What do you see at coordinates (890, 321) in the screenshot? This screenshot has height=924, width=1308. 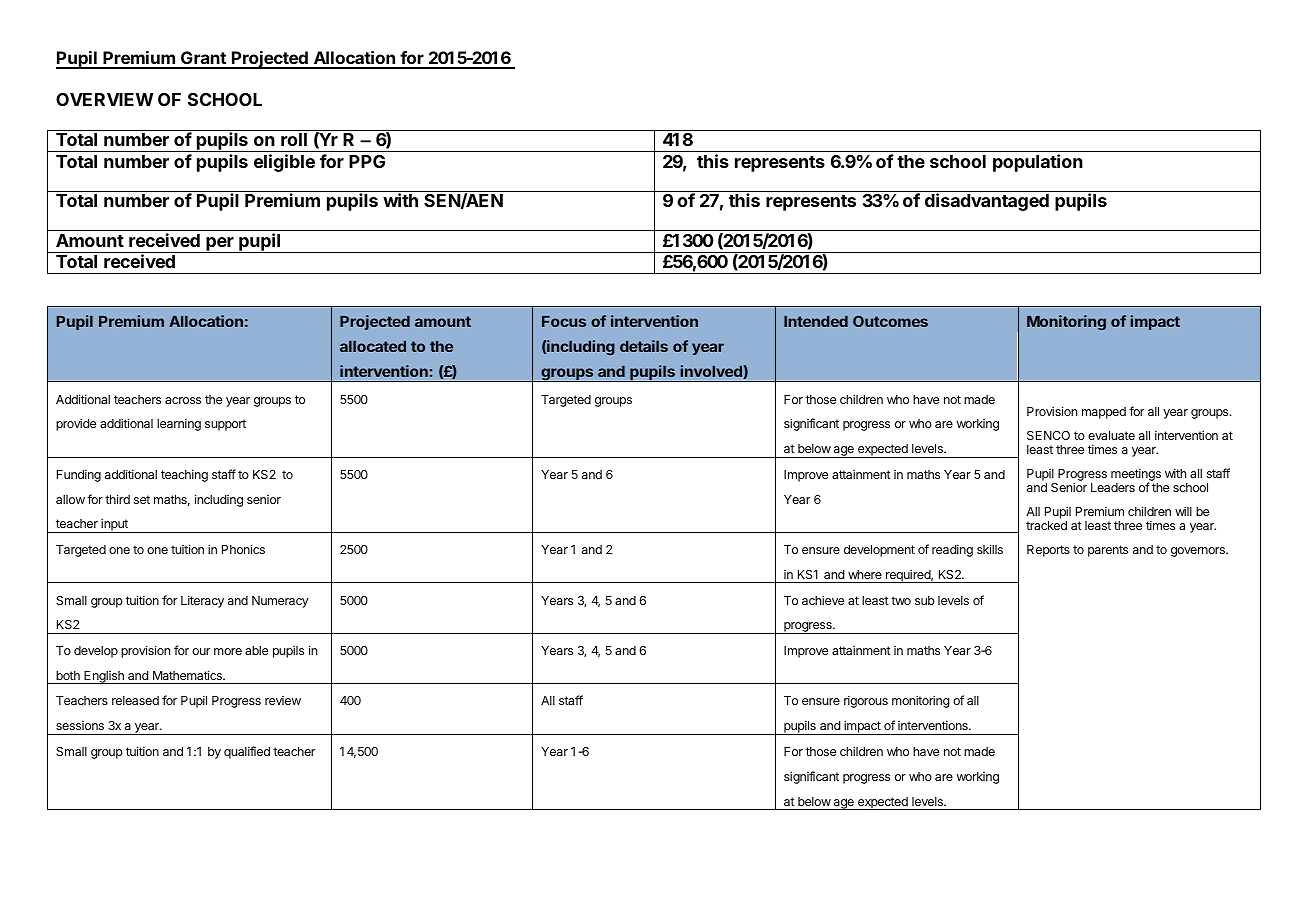 I see `Outcomes` at bounding box center [890, 321].
